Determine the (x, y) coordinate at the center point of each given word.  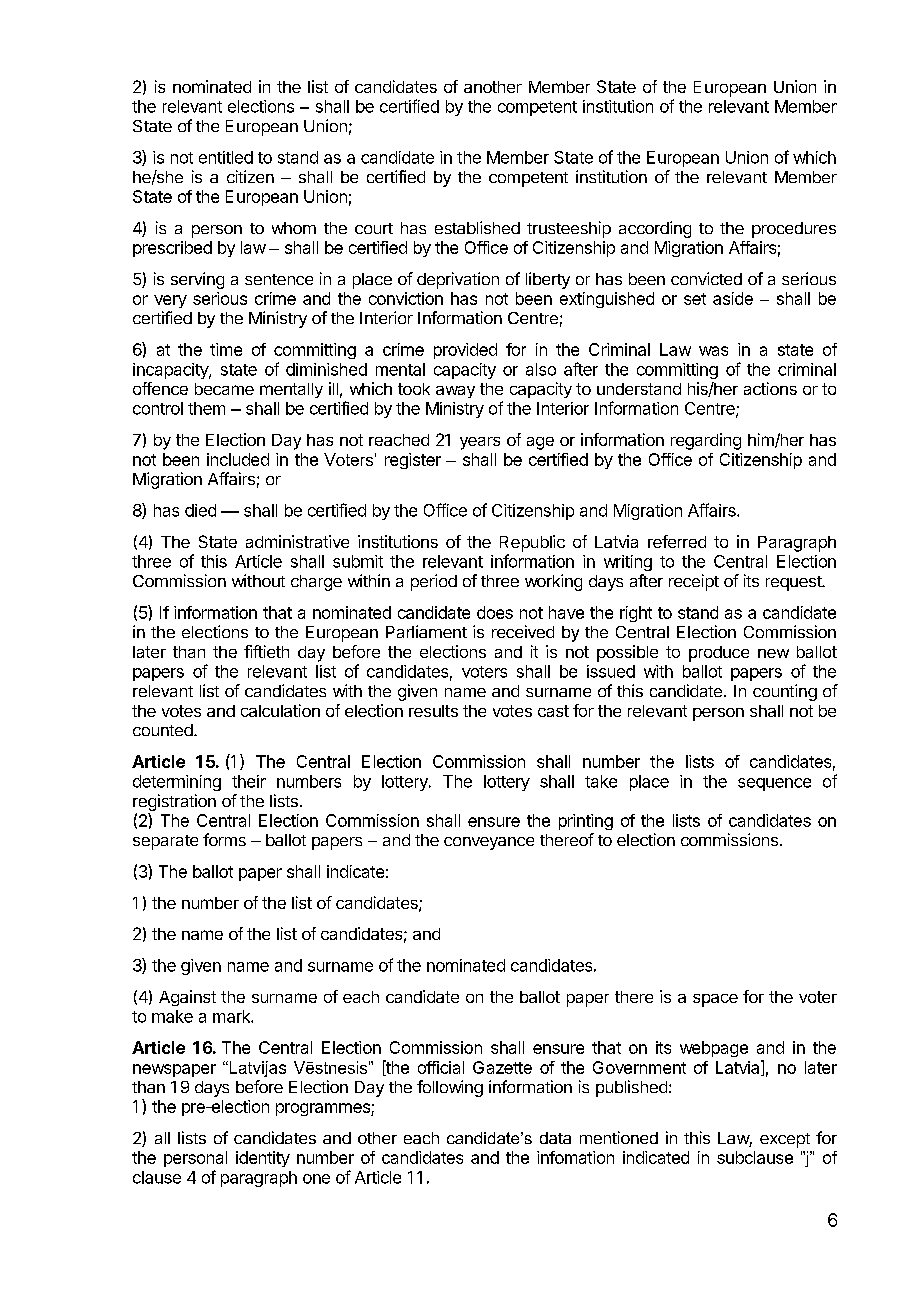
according (655, 229)
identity (263, 1159)
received (523, 631)
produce (719, 654)
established (477, 227)
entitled (226, 157)
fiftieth (266, 651)
